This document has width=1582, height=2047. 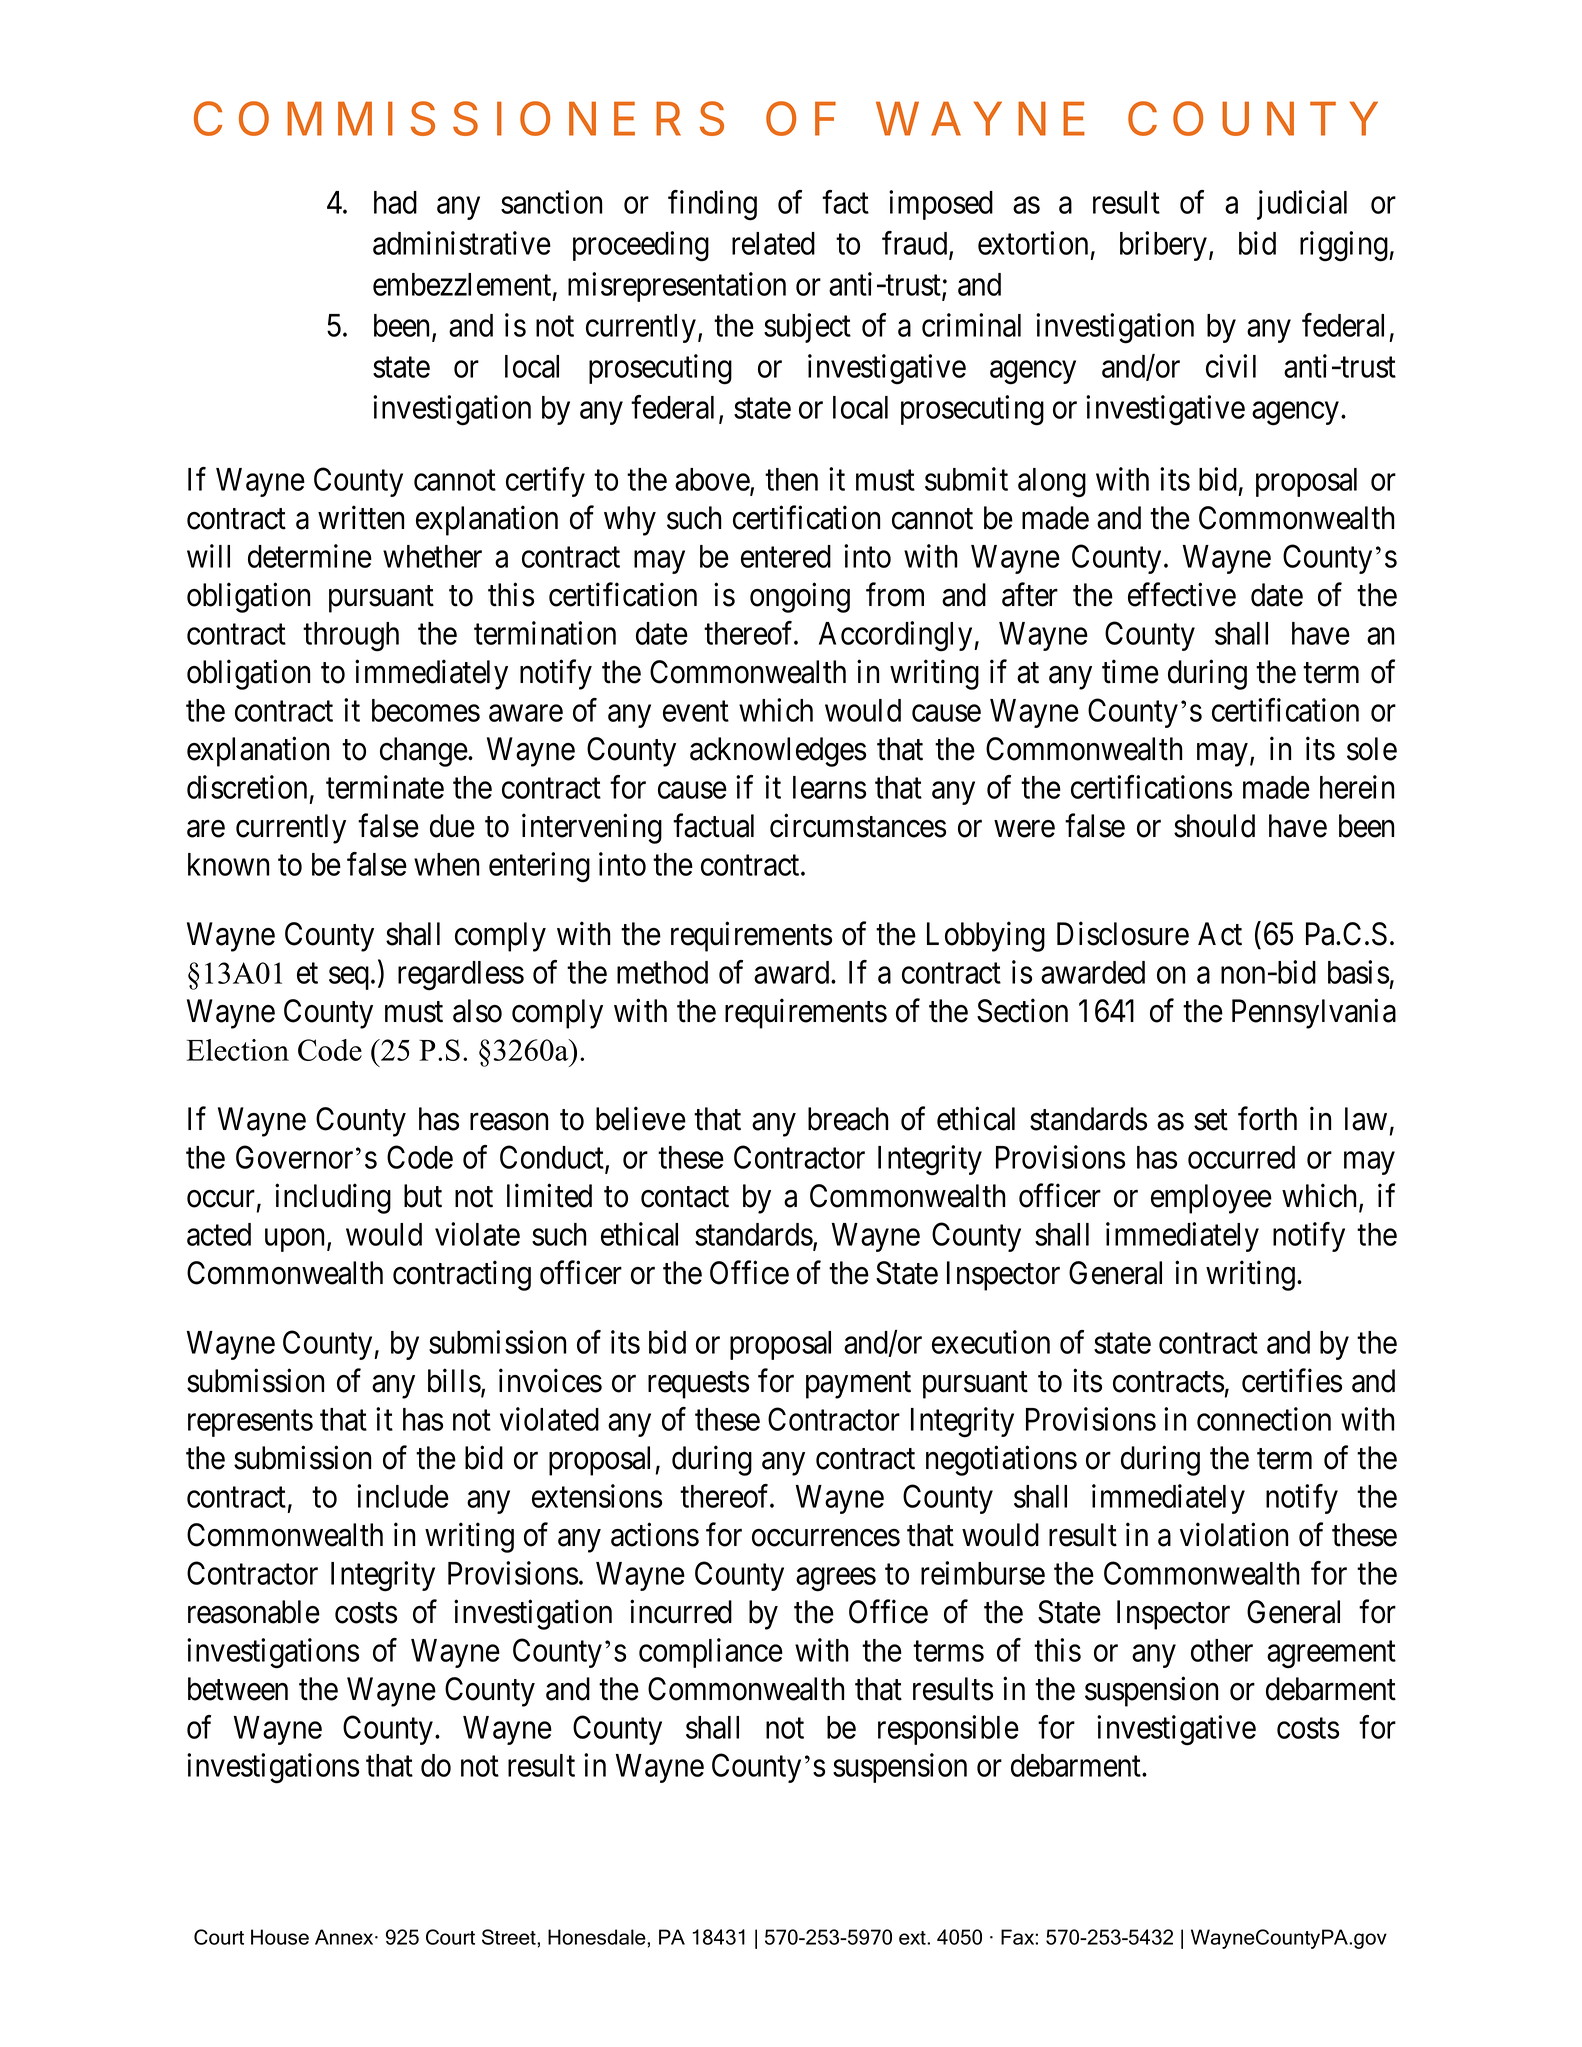 I want to click on breach, so click(x=848, y=1119).
